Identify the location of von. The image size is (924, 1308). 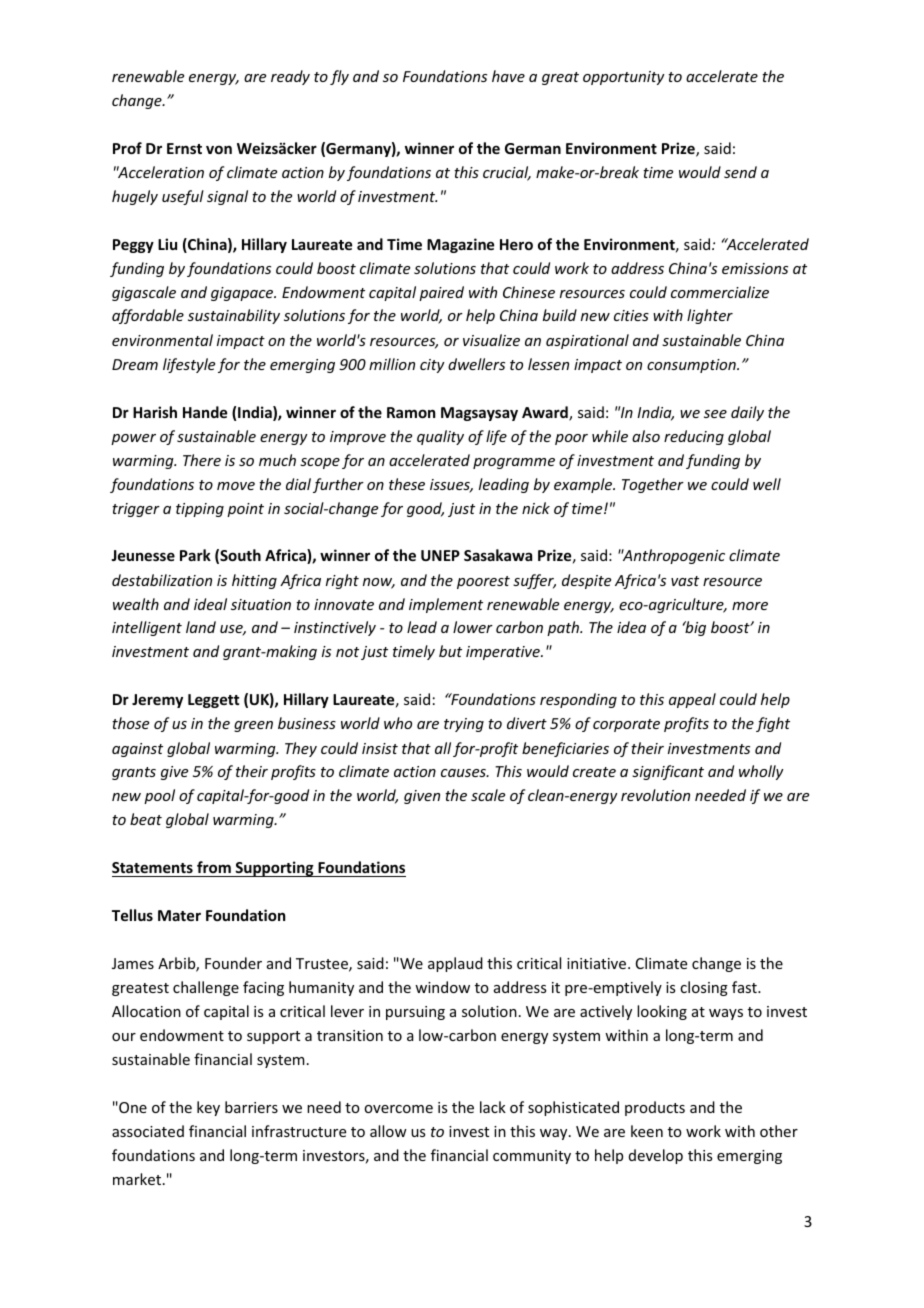
(219, 149).
